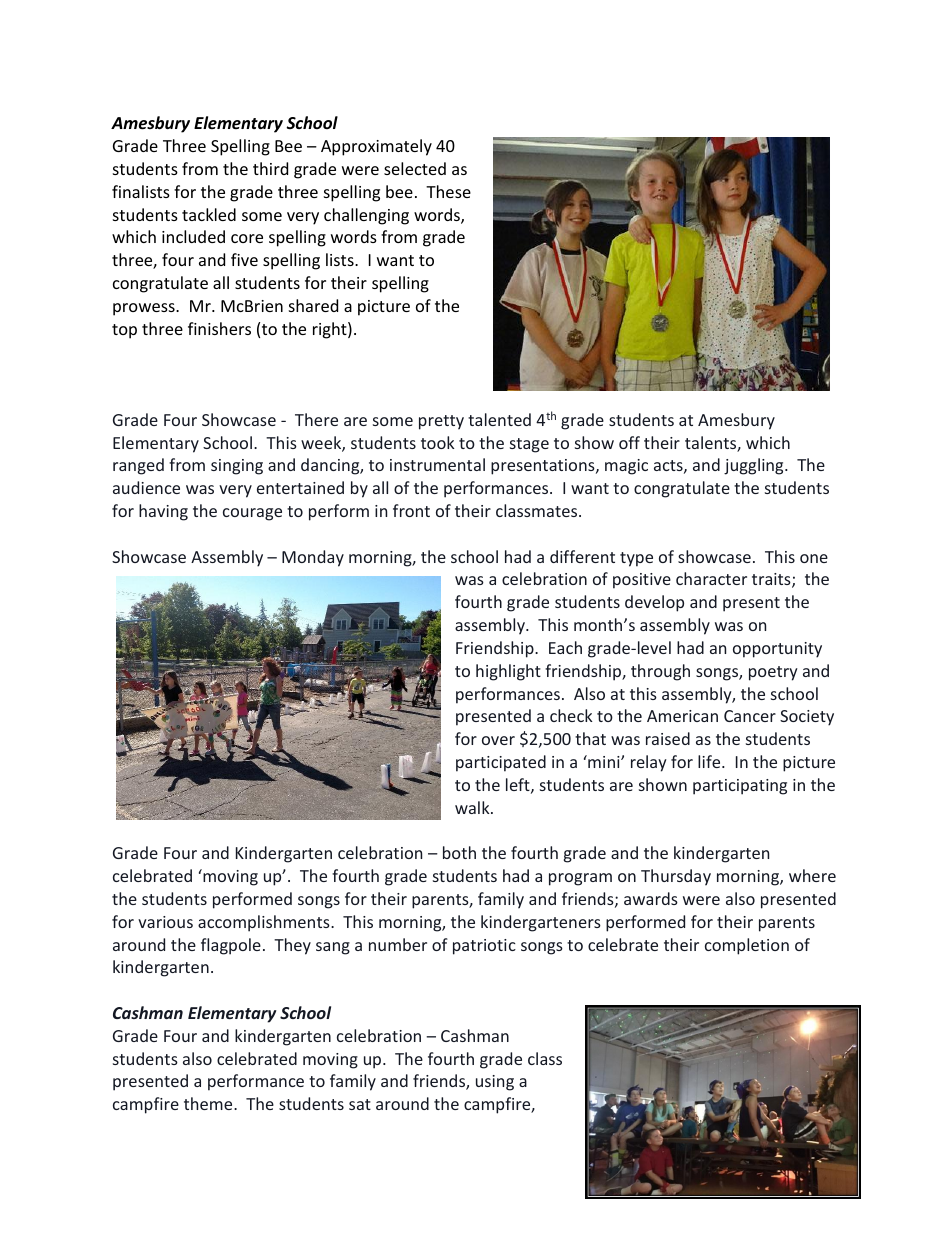  What do you see at coordinates (209, 214) in the document?
I see `tackled` at bounding box center [209, 214].
